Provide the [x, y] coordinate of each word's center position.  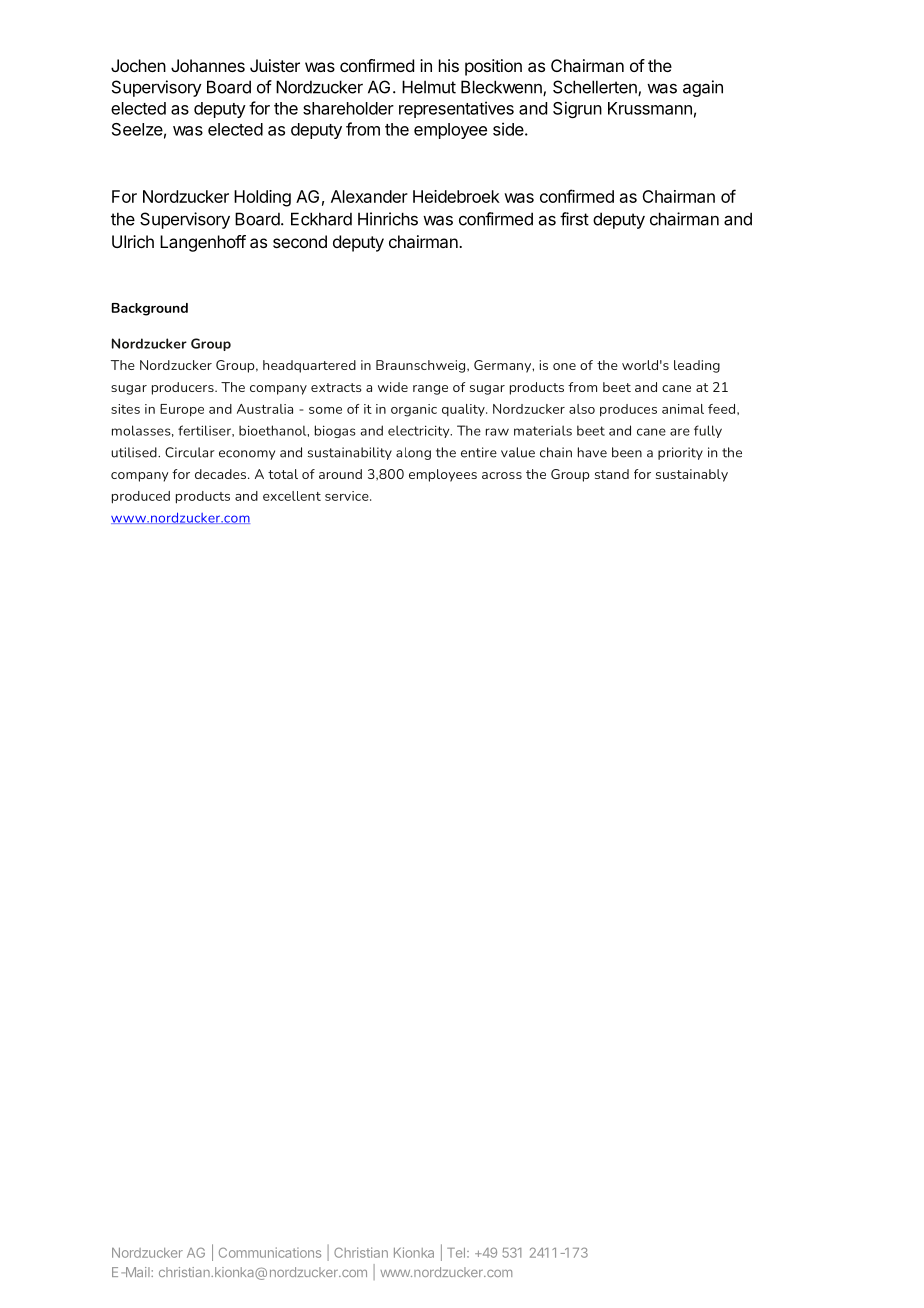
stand [612, 474]
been [627, 452]
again [703, 88]
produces [628, 410]
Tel [456, 1253]
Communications [270, 1252]
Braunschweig [422, 366]
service [348, 496]
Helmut [429, 87]
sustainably [692, 475]
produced [141, 497]
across [502, 475]
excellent [292, 496]
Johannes [208, 65]
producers [184, 388]
